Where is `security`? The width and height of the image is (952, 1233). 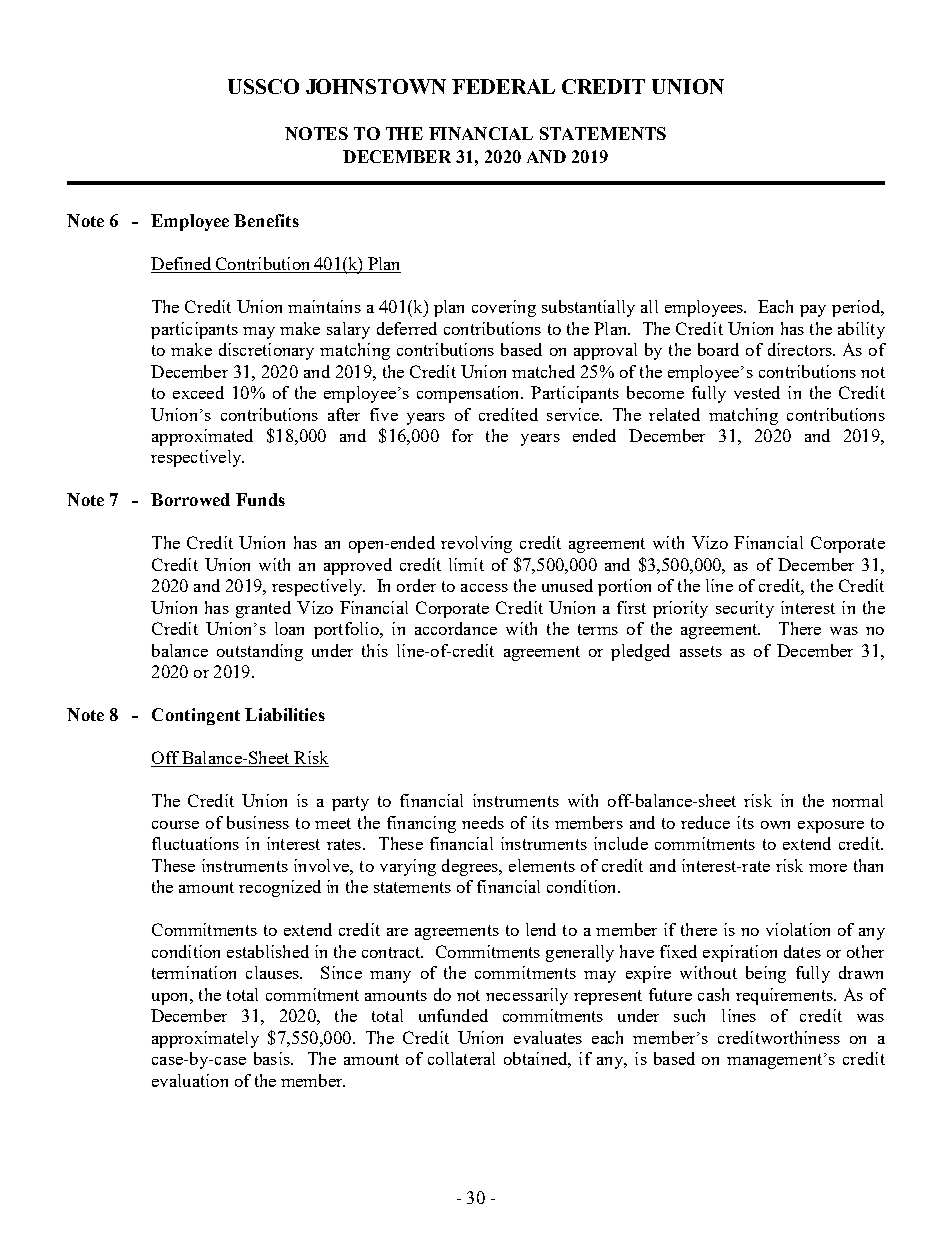
security is located at coordinates (745, 609).
